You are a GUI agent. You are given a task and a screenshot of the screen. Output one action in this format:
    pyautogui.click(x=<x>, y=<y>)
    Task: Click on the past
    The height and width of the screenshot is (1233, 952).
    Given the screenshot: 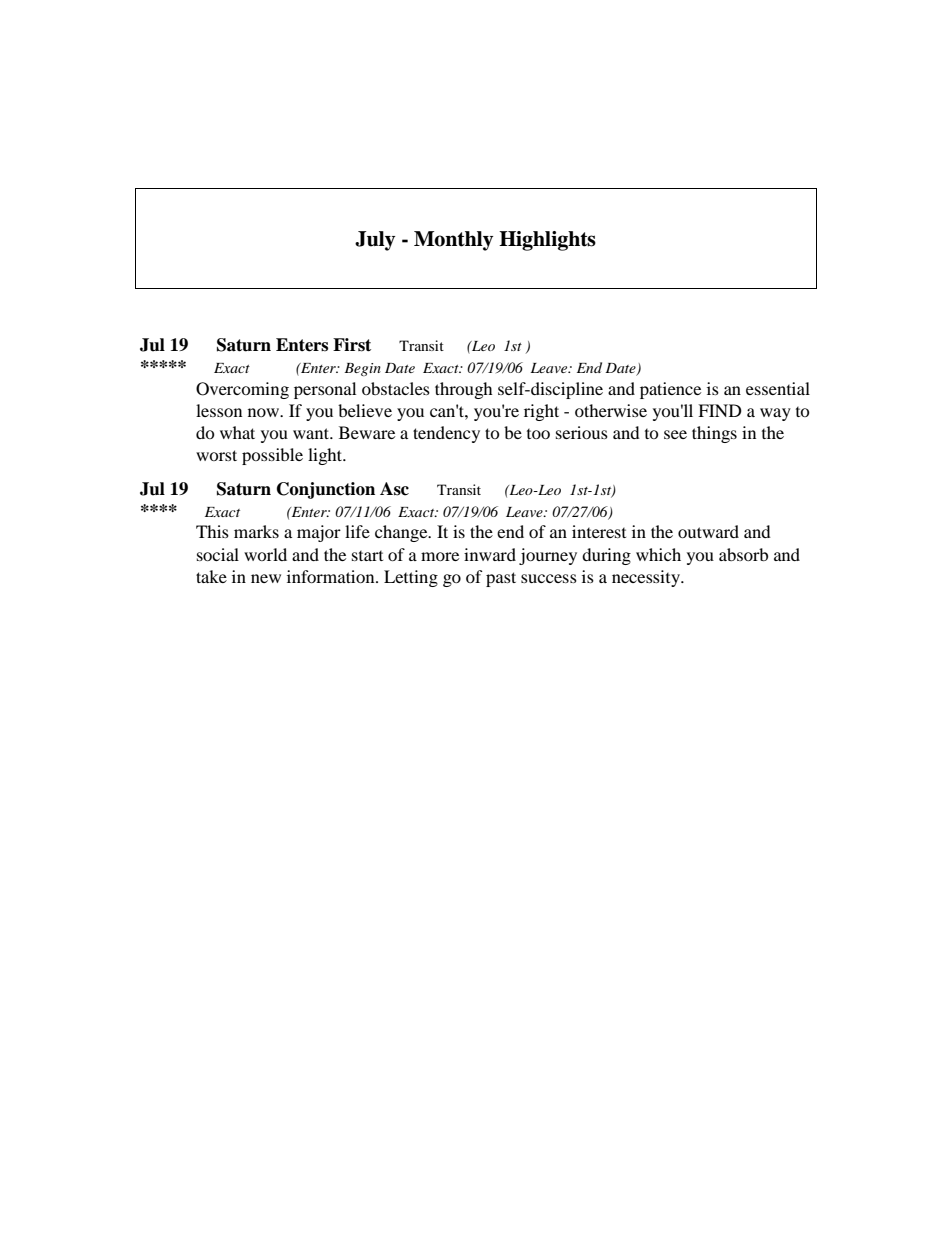 What is the action you would take?
    pyautogui.click(x=501, y=579)
